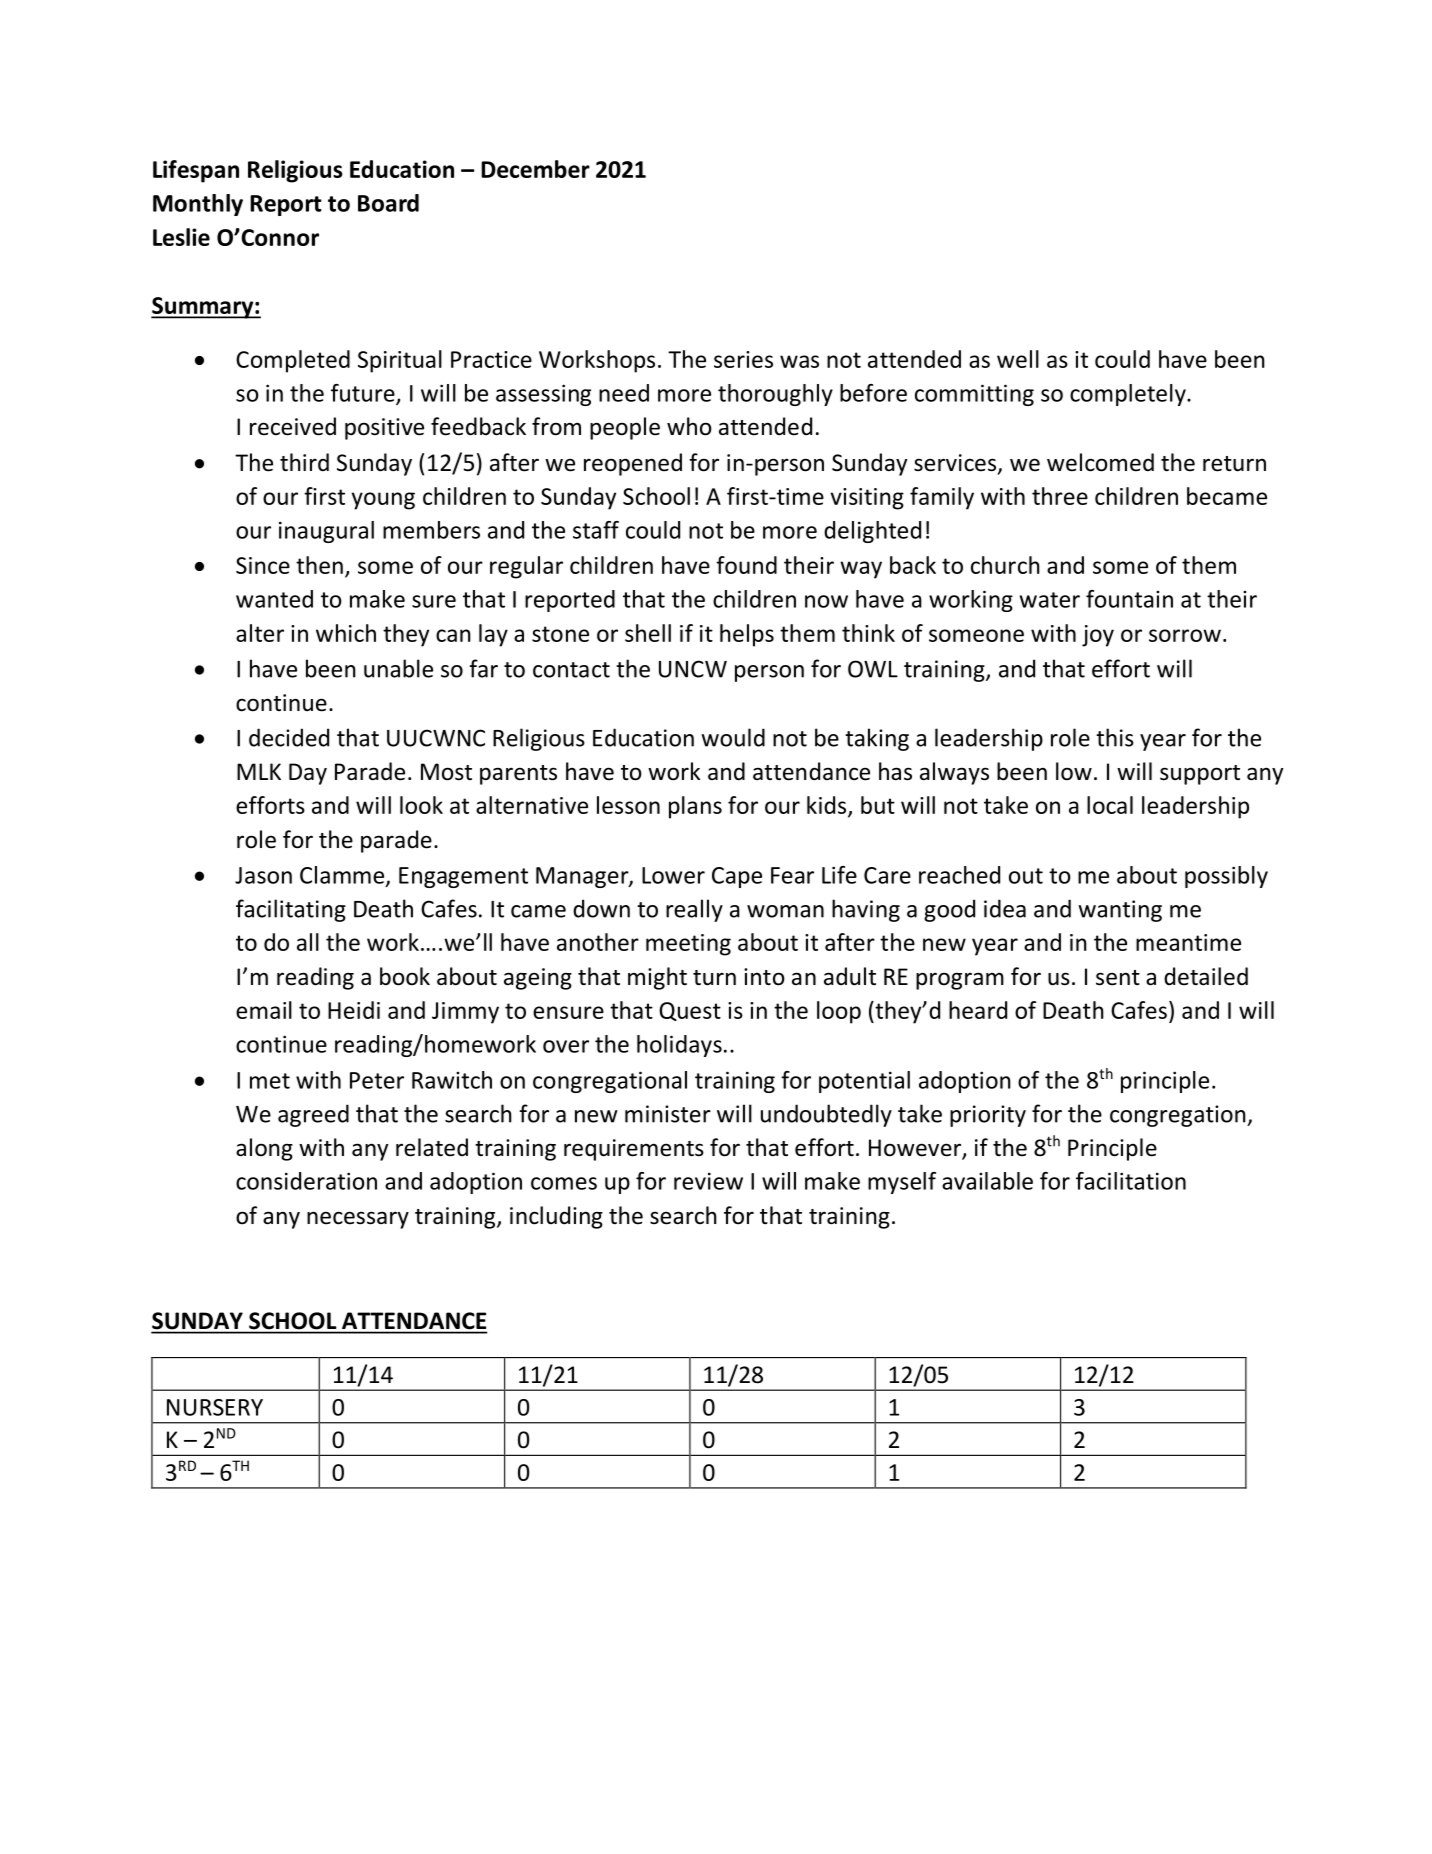  Describe the element at coordinates (1018, 359) in the screenshot. I see `well` at that location.
